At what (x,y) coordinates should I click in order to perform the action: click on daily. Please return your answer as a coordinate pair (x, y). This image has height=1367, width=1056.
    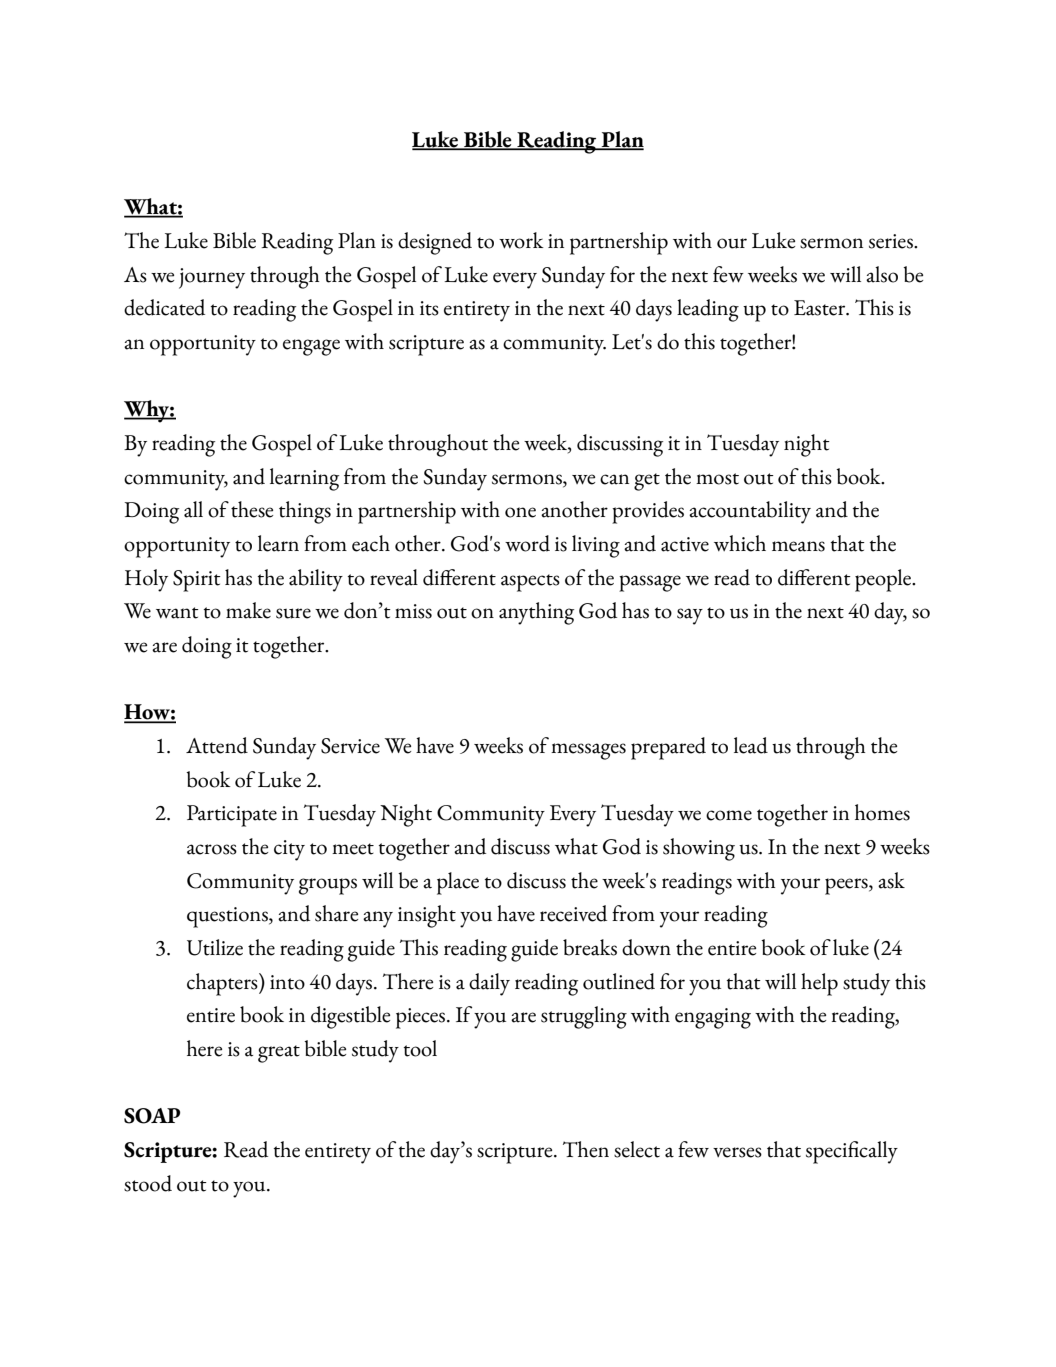
    Looking at the image, I should click on (489, 984).
